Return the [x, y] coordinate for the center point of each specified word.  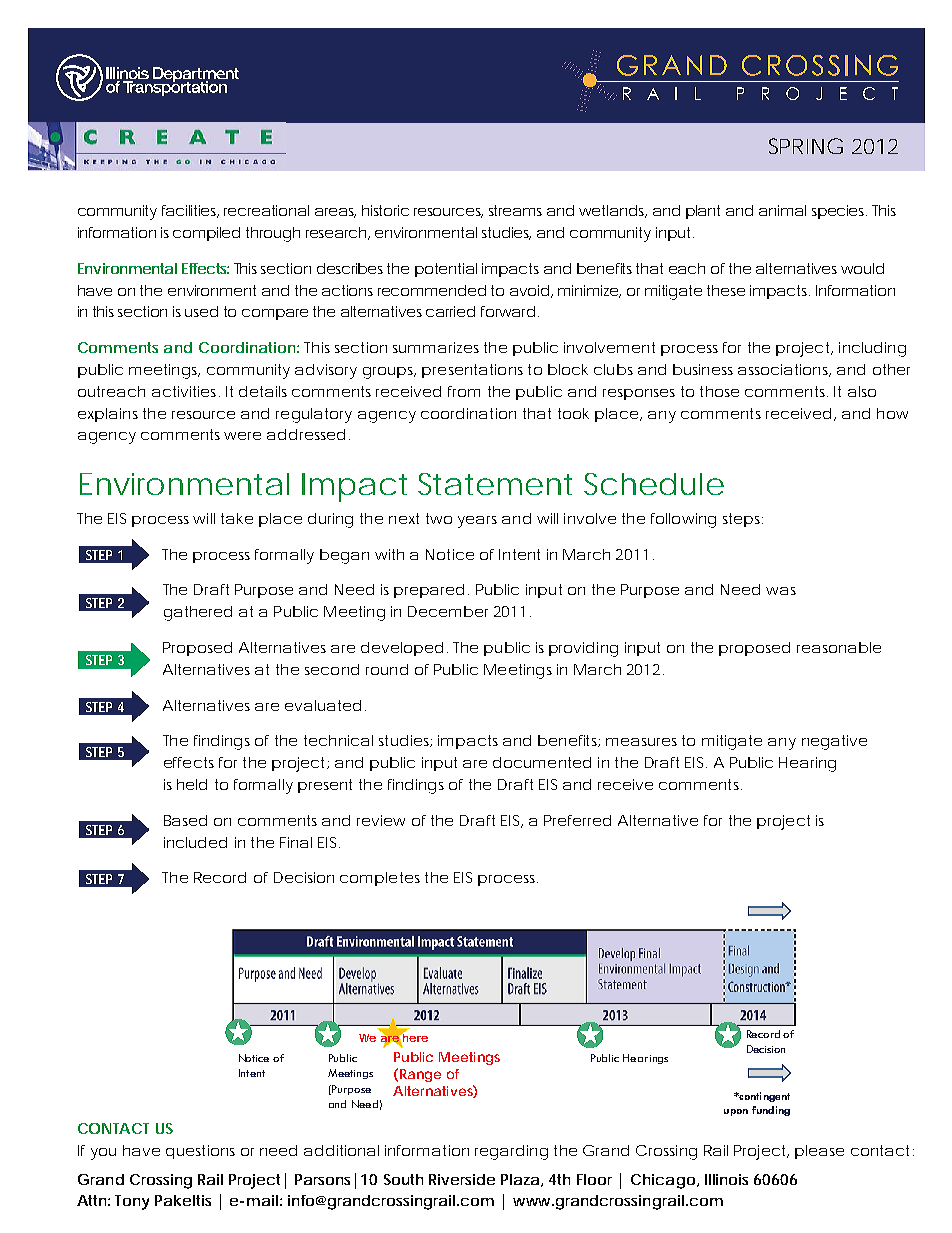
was [781, 591]
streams [515, 210]
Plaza [520, 1179]
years [477, 522]
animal [782, 210]
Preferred [577, 820]
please [819, 1152]
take [237, 518]
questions [200, 1152]
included [195, 842]
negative [834, 742]
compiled [206, 234]
